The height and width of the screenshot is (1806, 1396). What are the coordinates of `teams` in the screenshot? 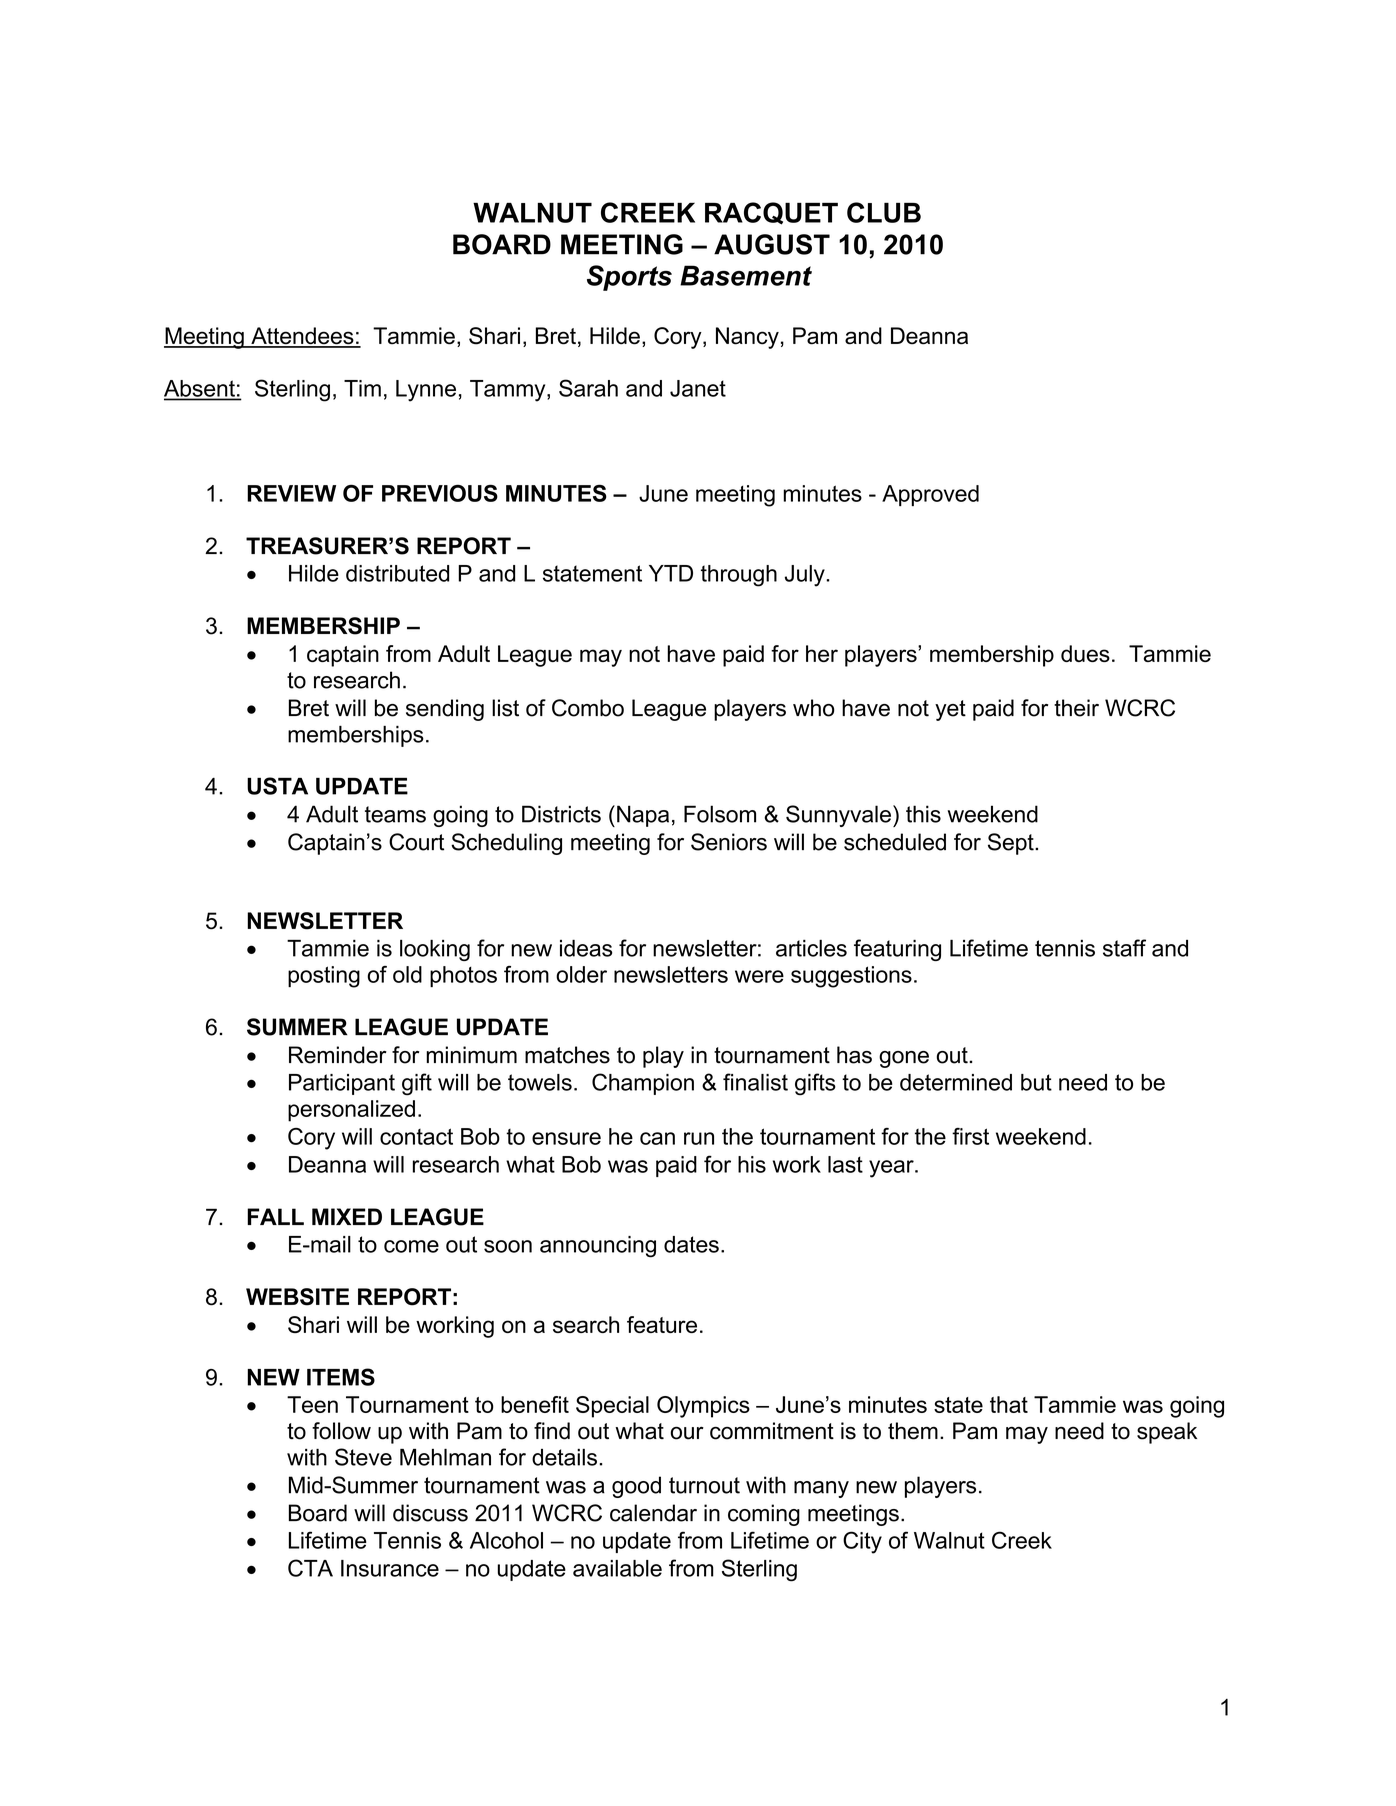 It's located at (395, 814).
